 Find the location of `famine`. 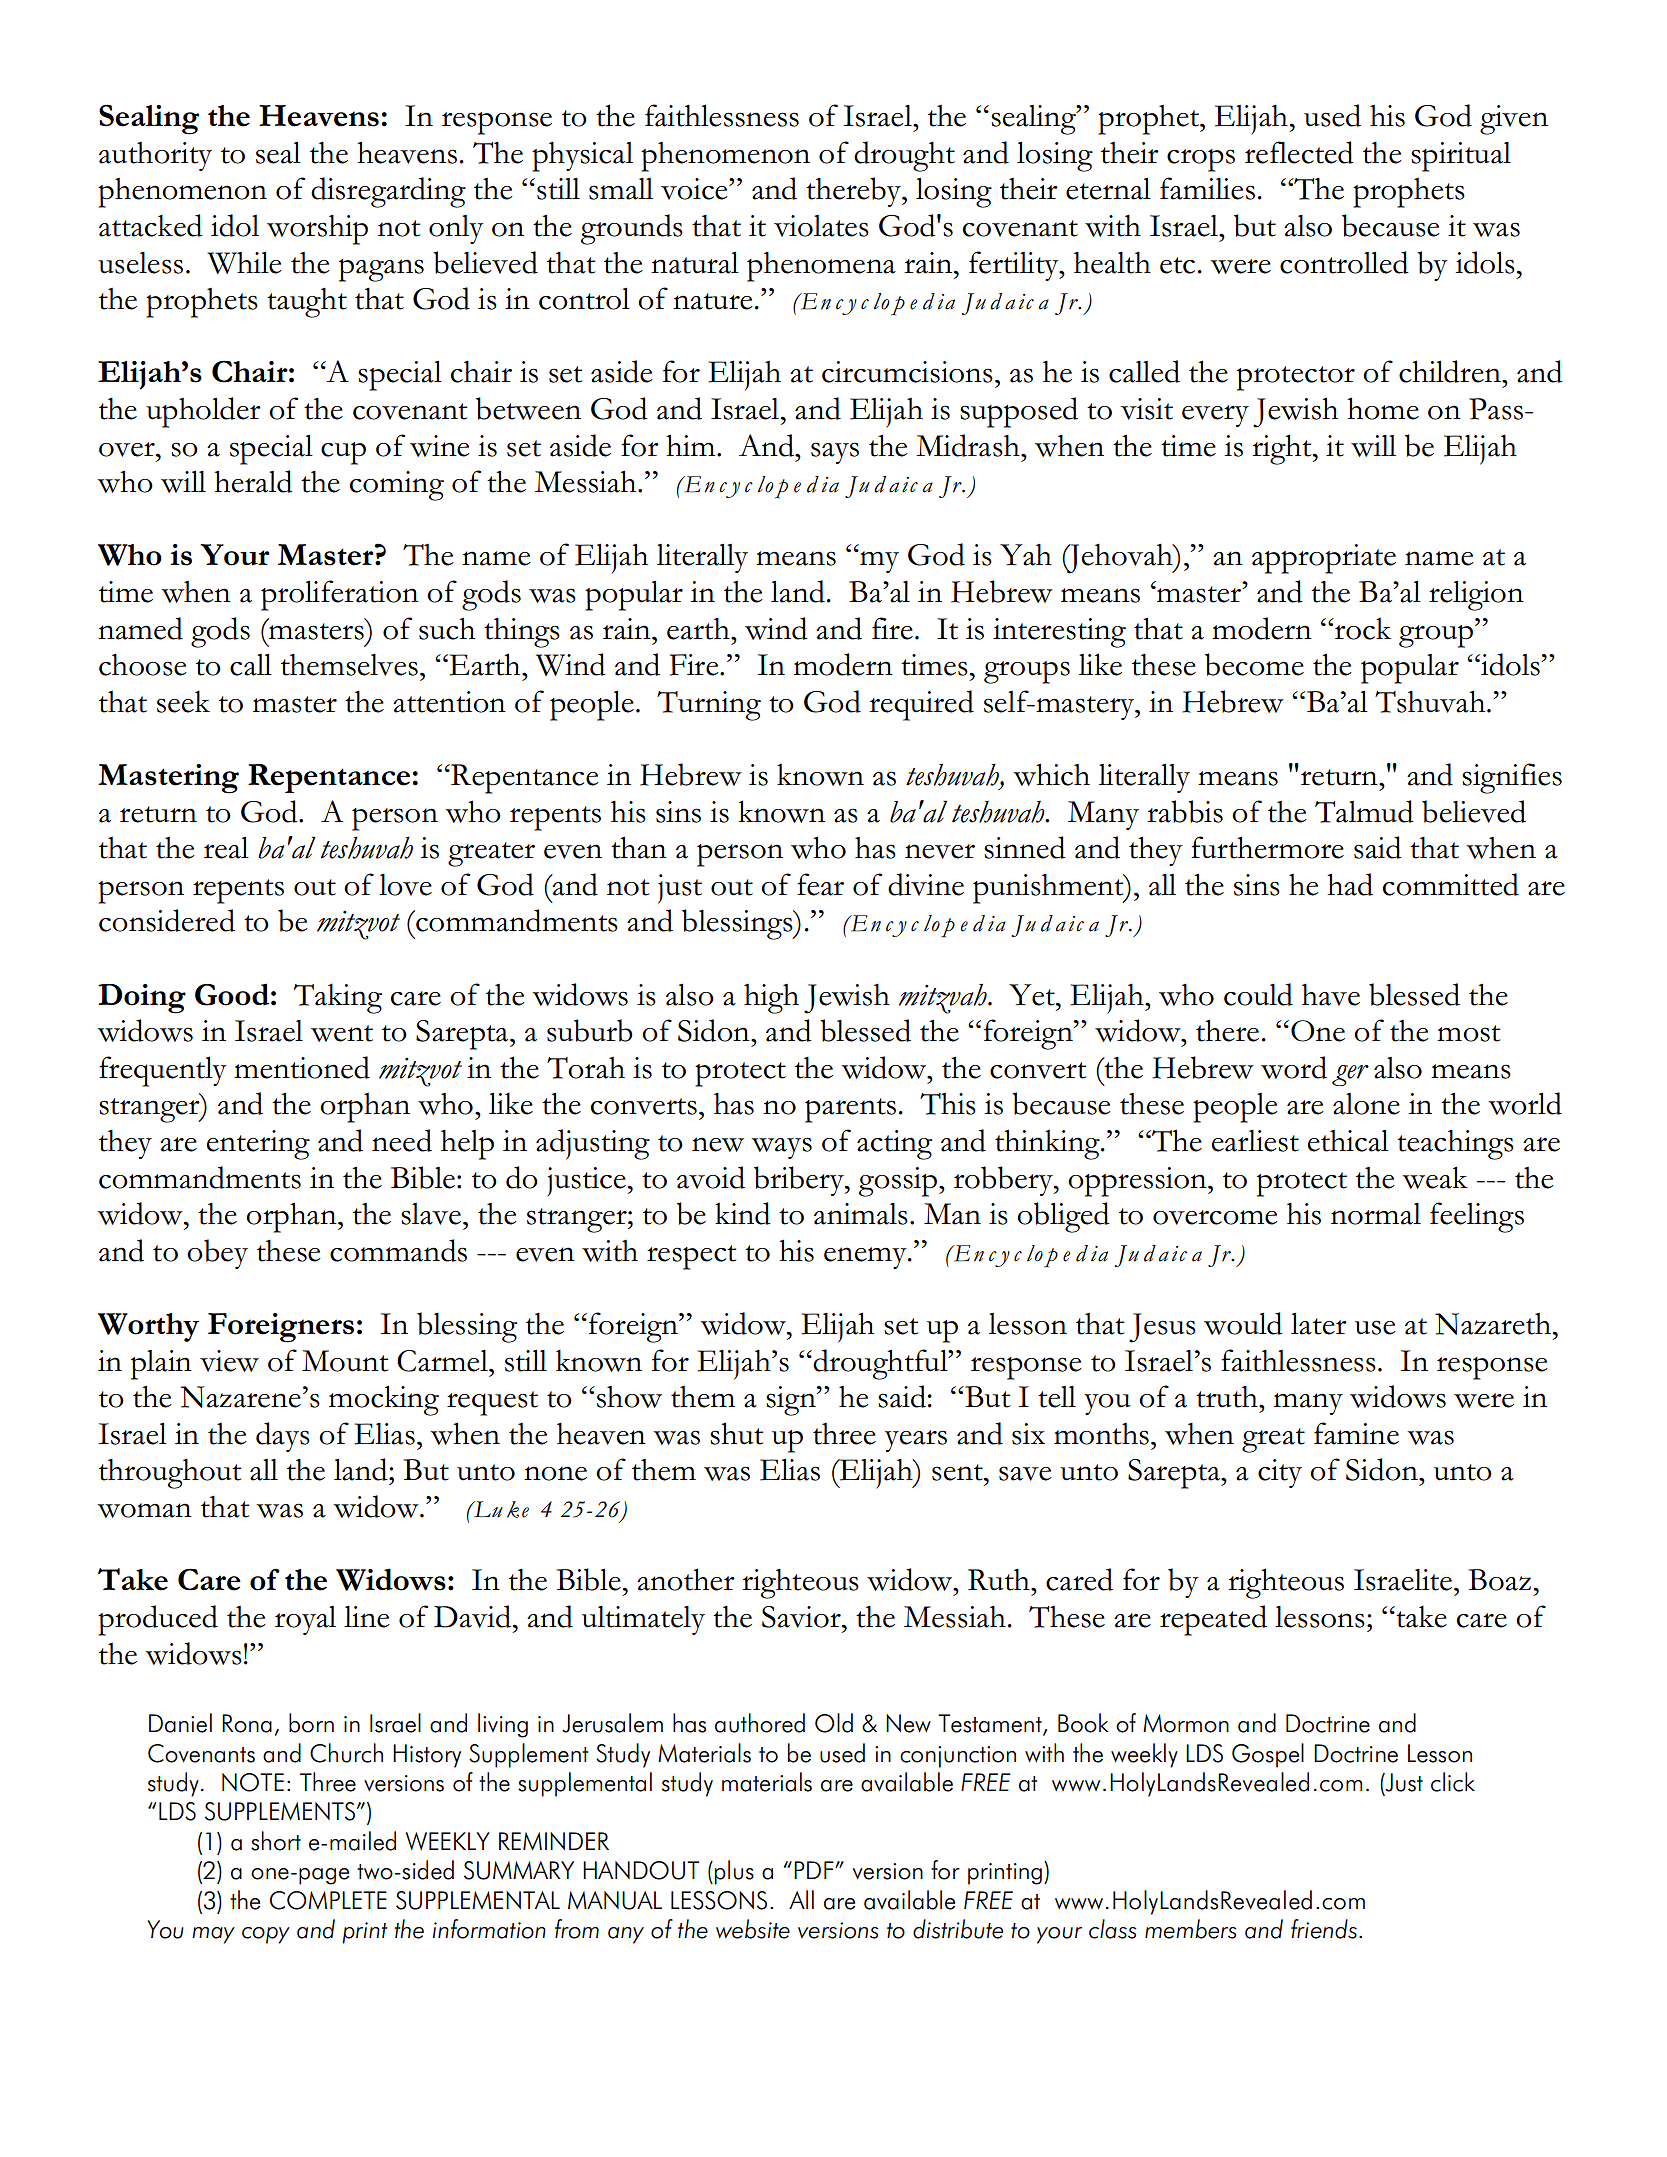

famine is located at coordinates (1356, 1433).
